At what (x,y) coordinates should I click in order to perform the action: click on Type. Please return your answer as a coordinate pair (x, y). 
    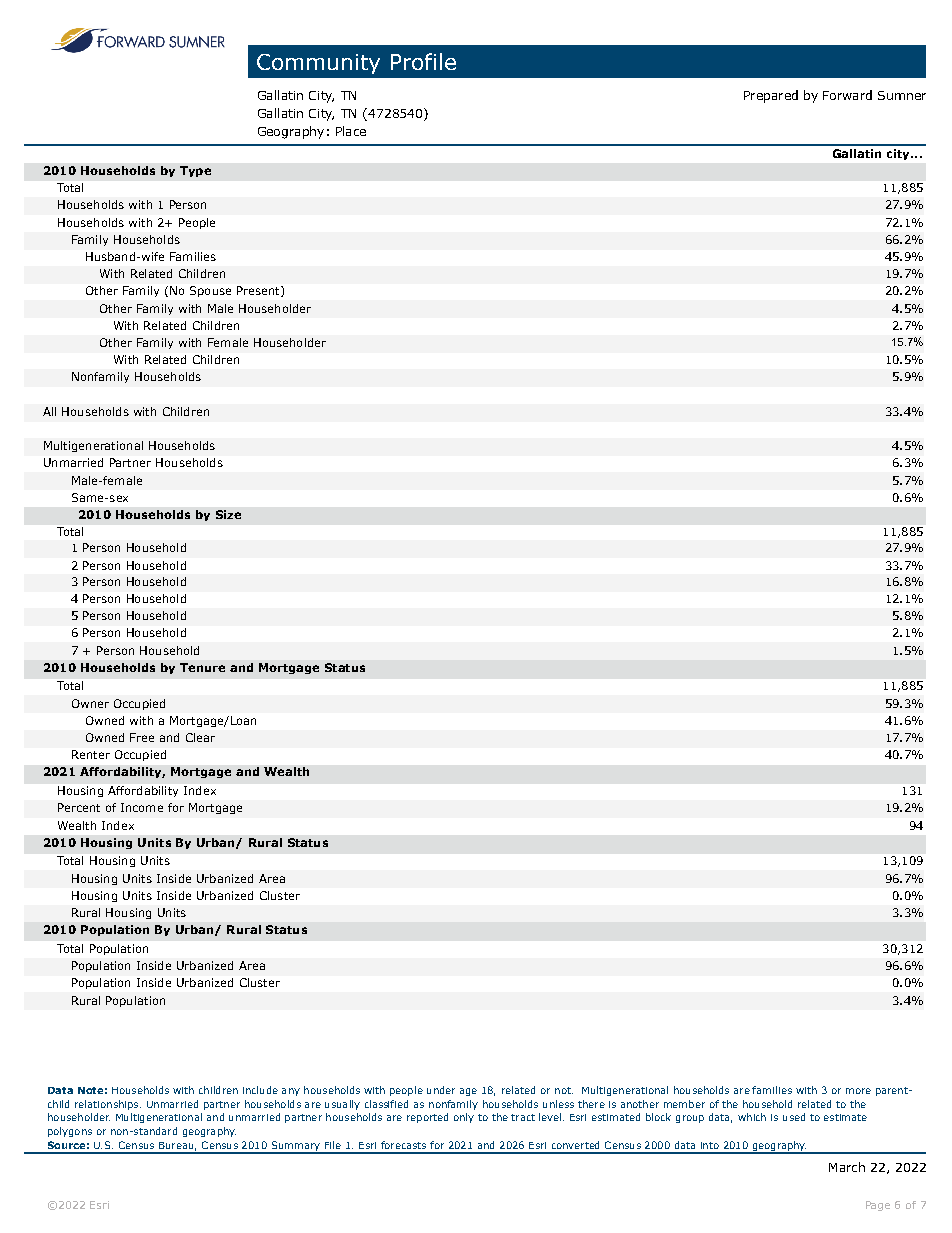
    Looking at the image, I should click on (195, 171).
